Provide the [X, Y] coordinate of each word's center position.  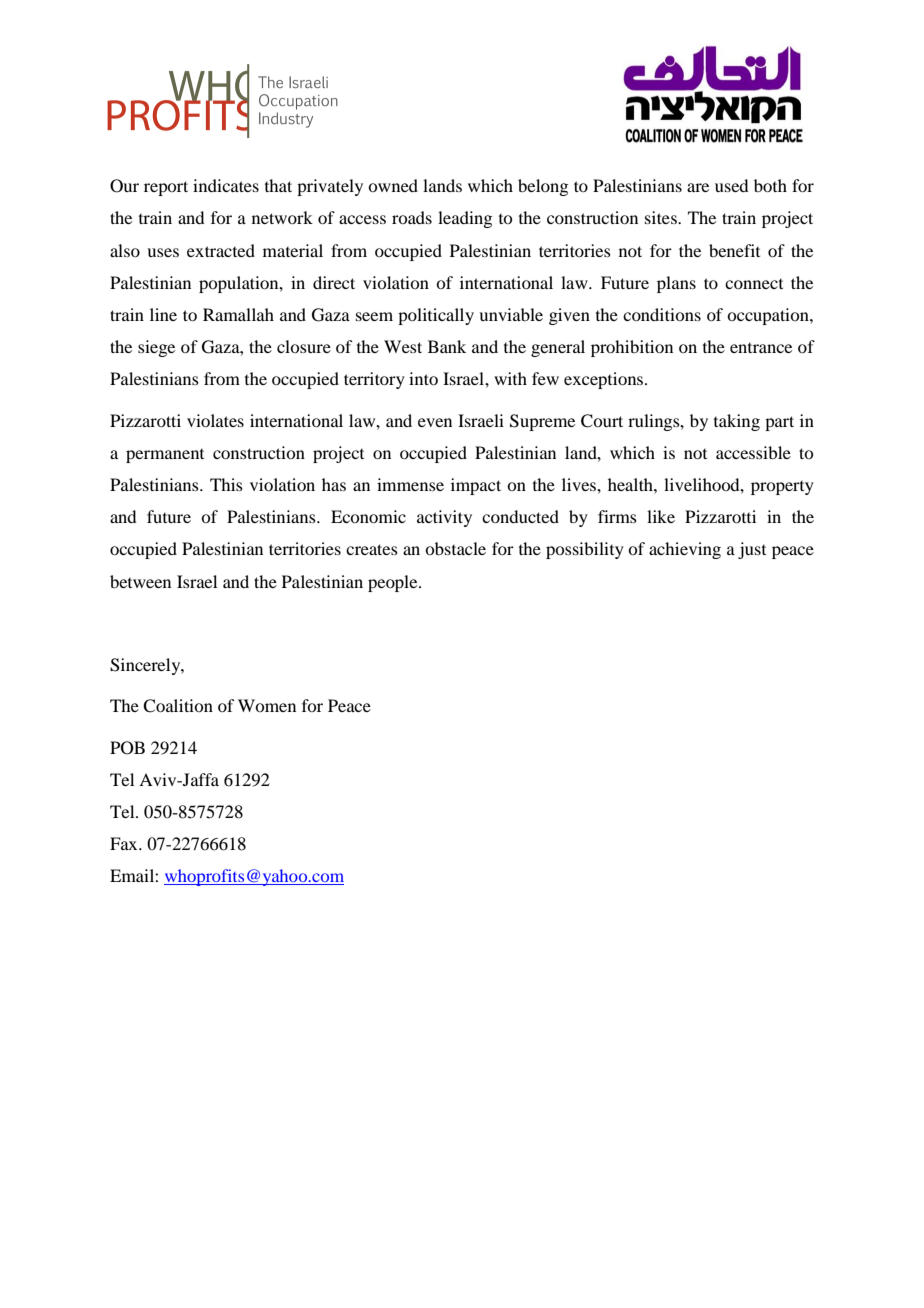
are [698, 187]
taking [737, 422]
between [140, 581]
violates [215, 420]
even [435, 422]
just [752, 550]
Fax [125, 843]
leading [465, 219]
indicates [226, 185]
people [394, 583]
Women [267, 705]
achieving [685, 550]
